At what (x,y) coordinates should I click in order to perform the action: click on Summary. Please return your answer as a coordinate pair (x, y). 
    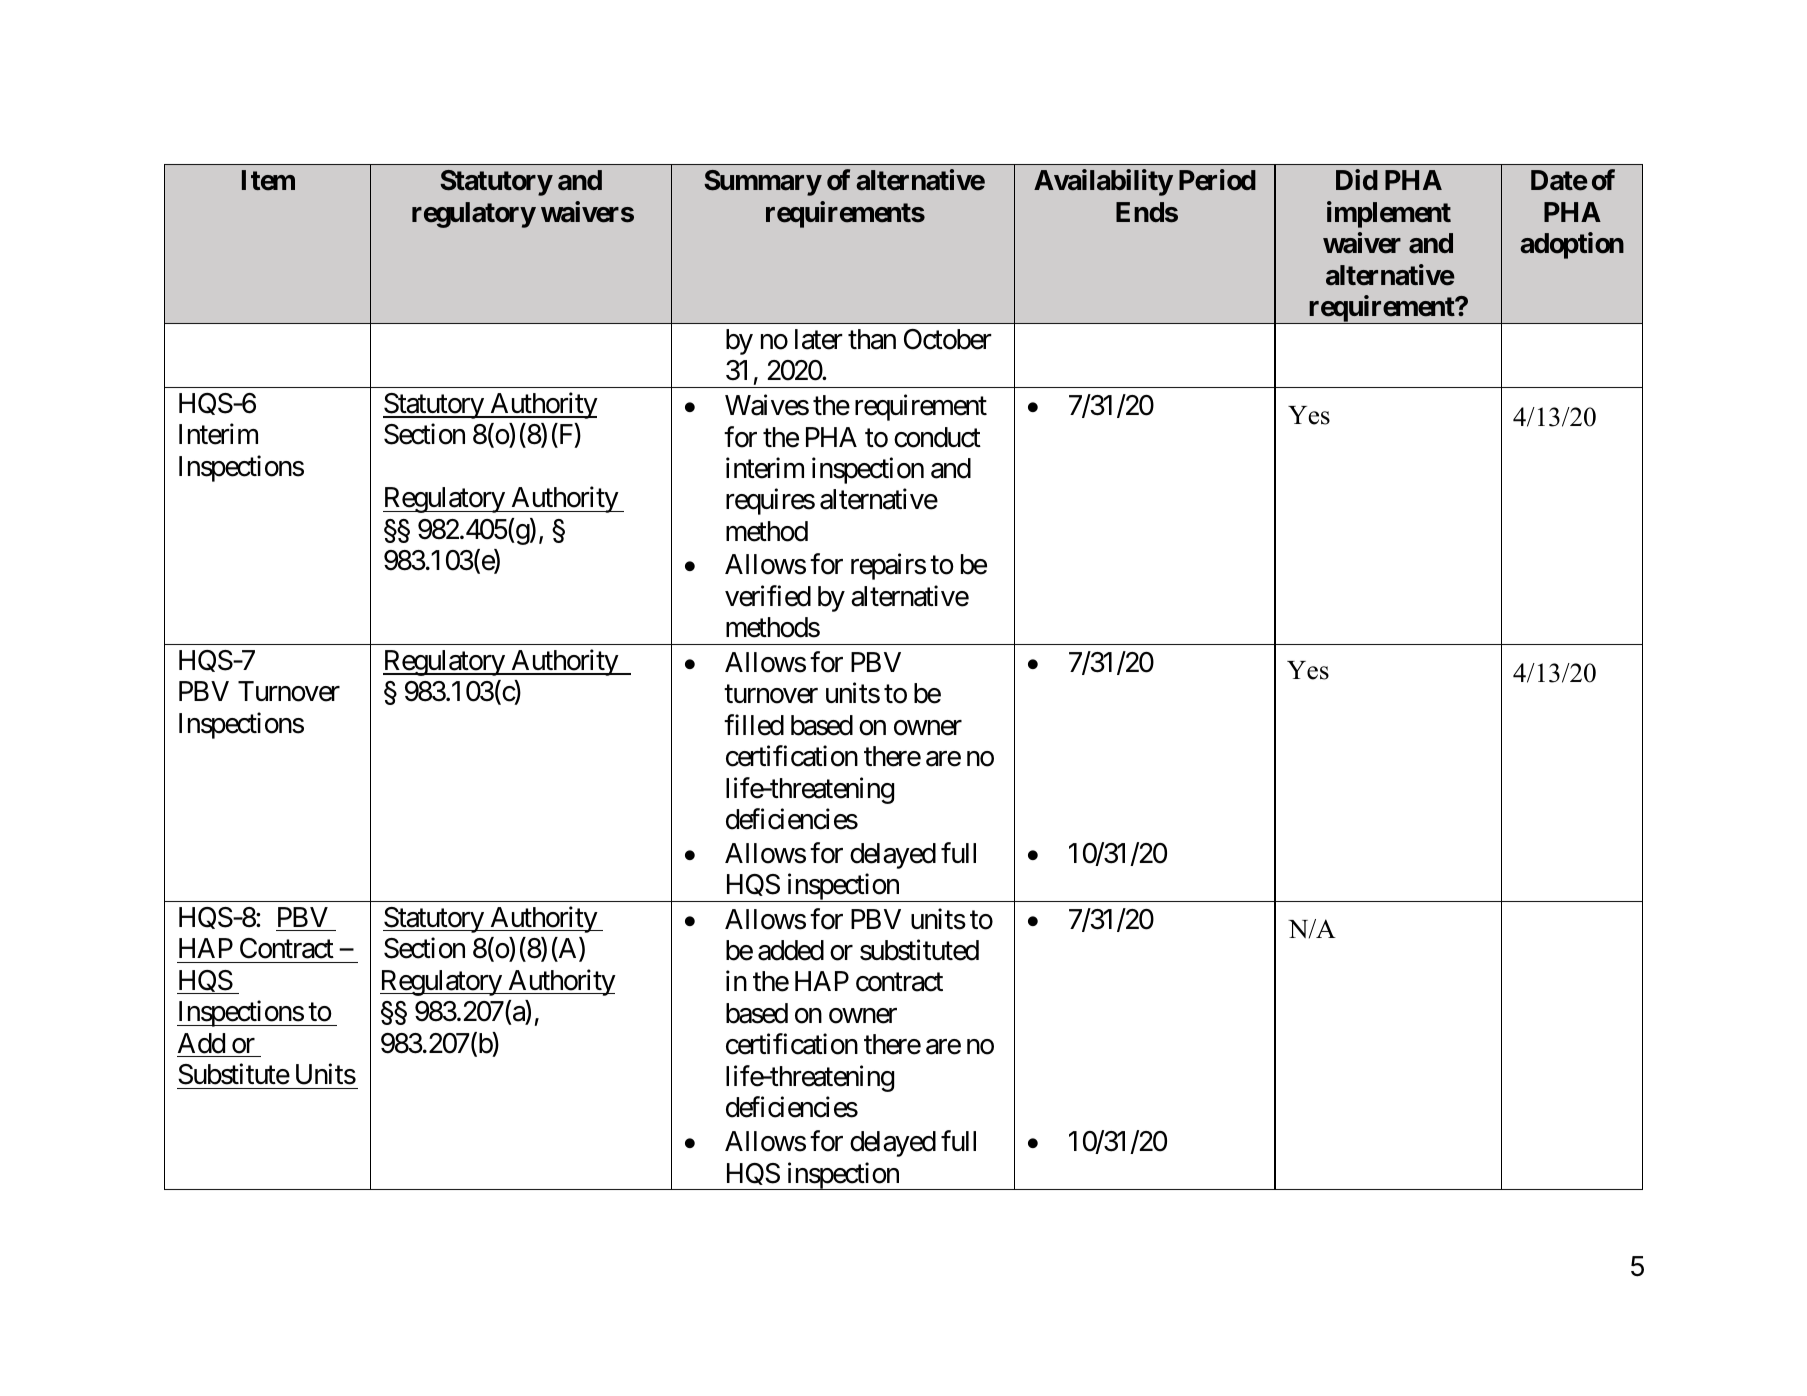
    Looking at the image, I should click on (762, 183).
